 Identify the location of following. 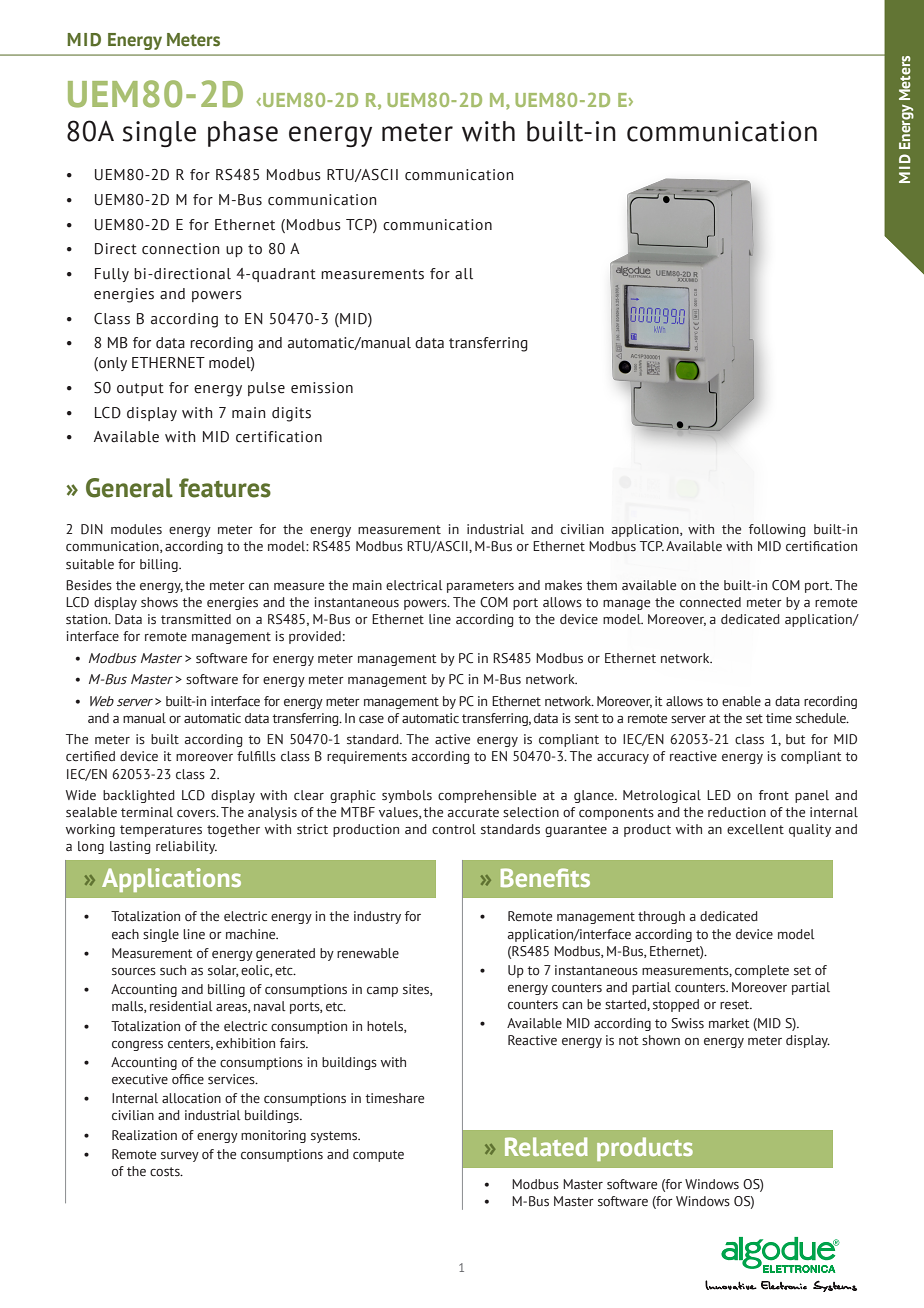
(777, 530).
